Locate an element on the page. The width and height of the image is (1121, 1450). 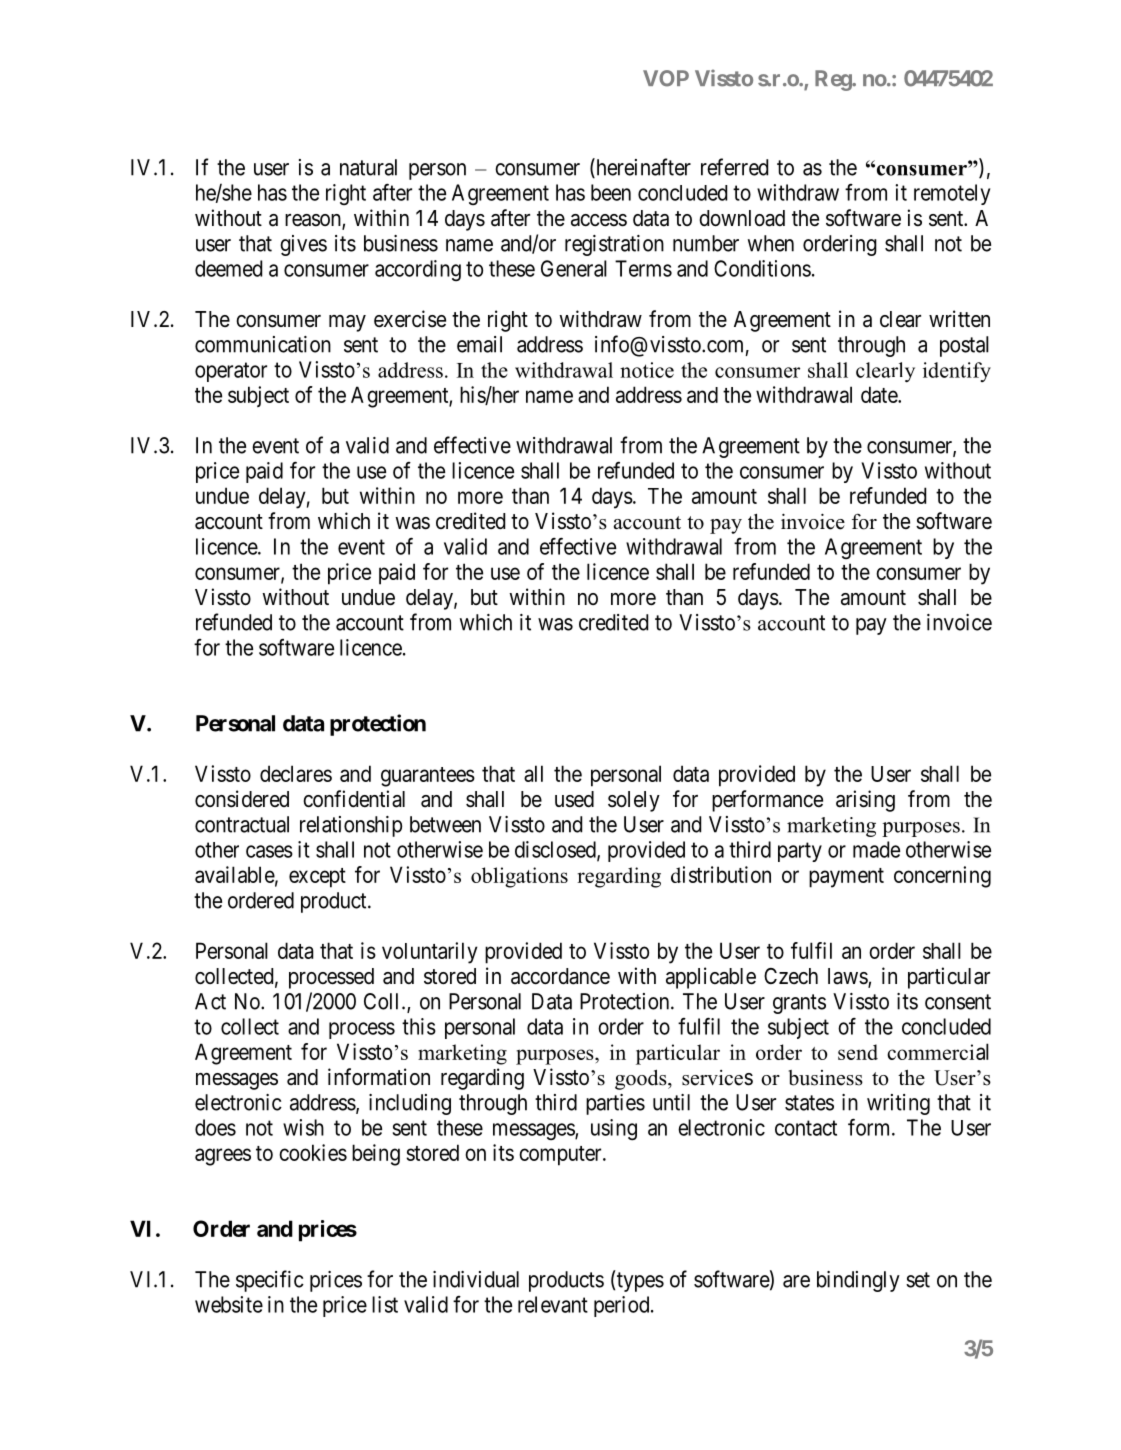
declares is located at coordinates (296, 773).
